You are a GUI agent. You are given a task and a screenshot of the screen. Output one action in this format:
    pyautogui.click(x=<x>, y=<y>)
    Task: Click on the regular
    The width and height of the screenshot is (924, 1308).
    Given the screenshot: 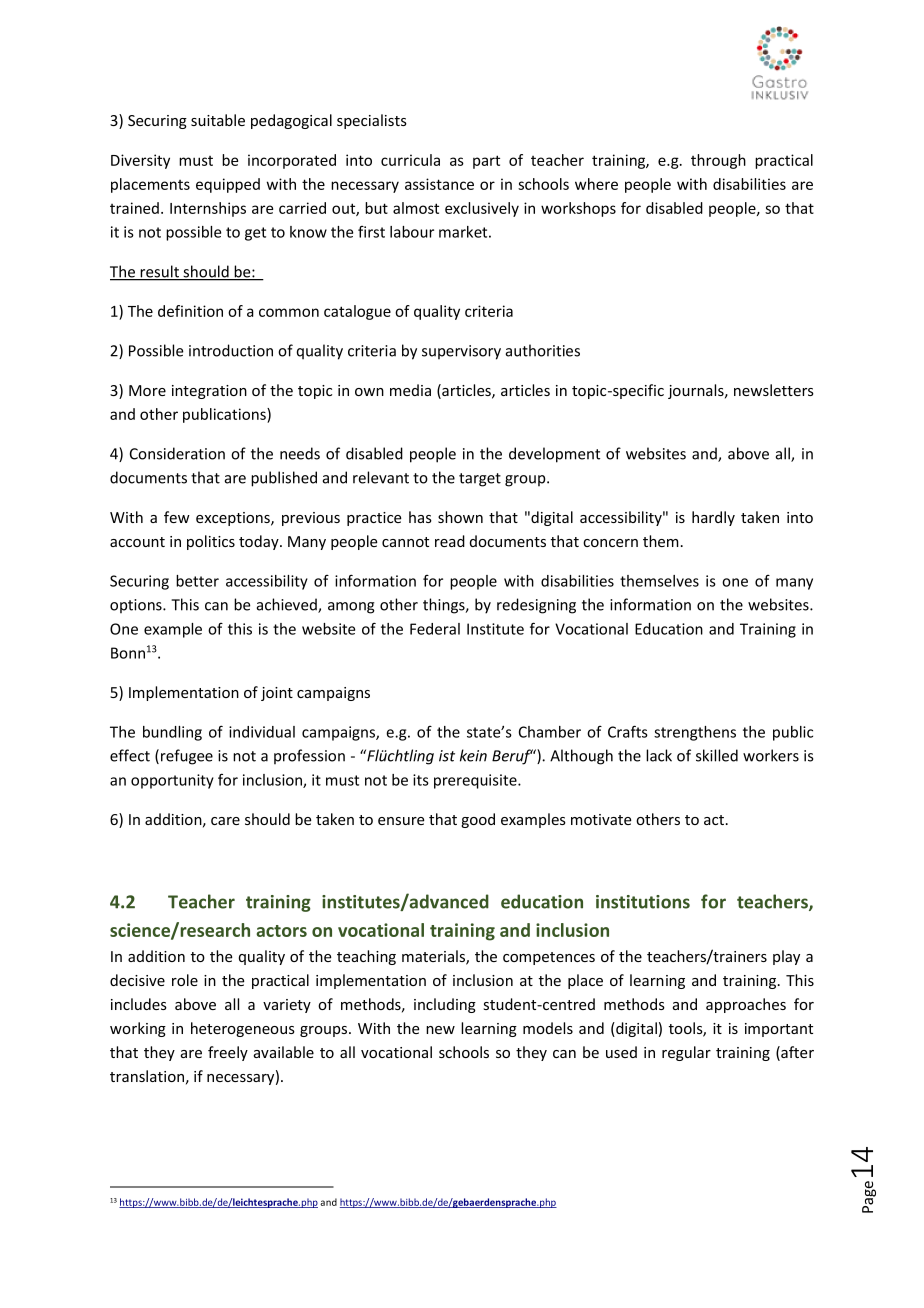 What is the action you would take?
    pyautogui.click(x=686, y=1053)
